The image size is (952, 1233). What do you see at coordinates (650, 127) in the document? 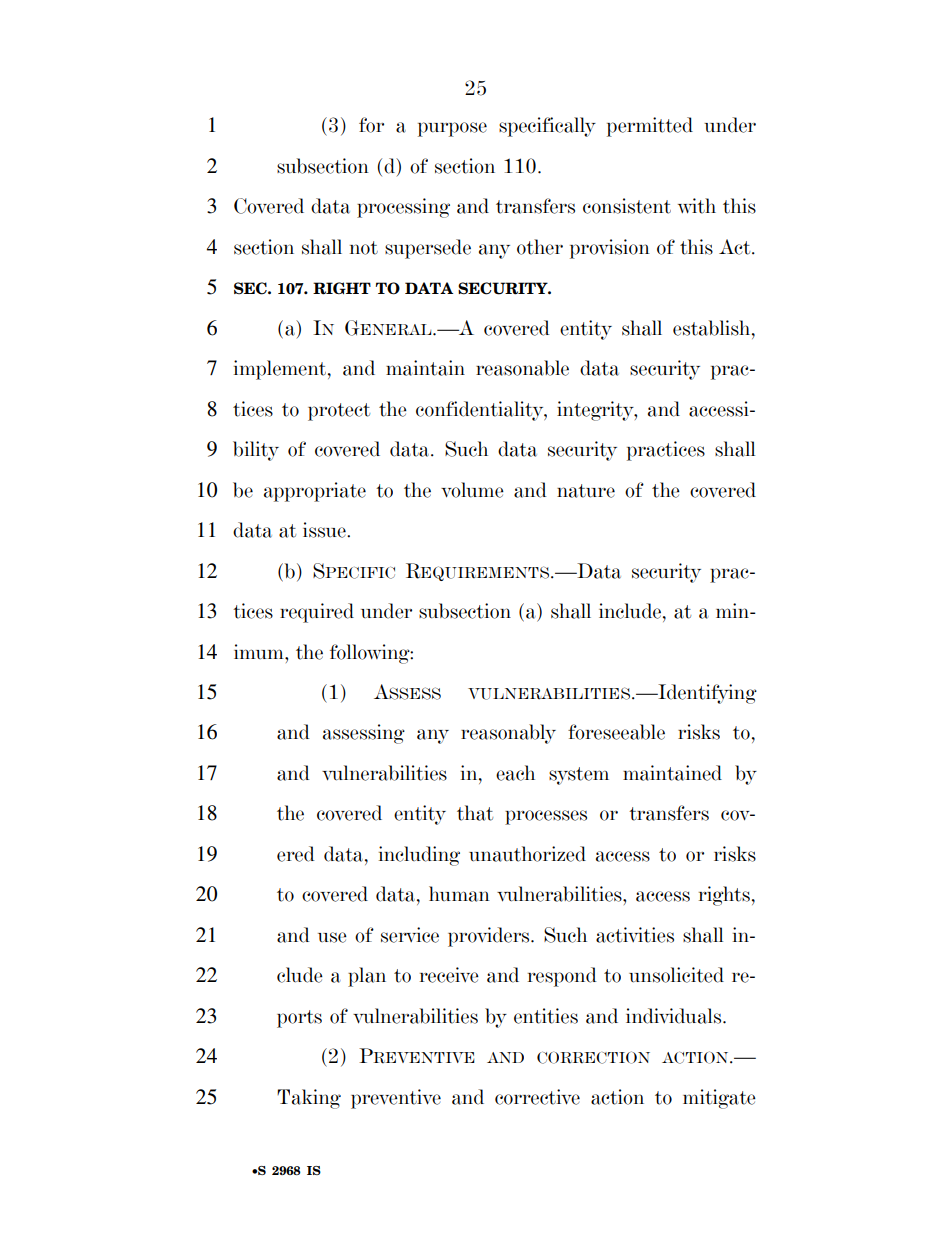
I see `permitted` at bounding box center [650, 127].
